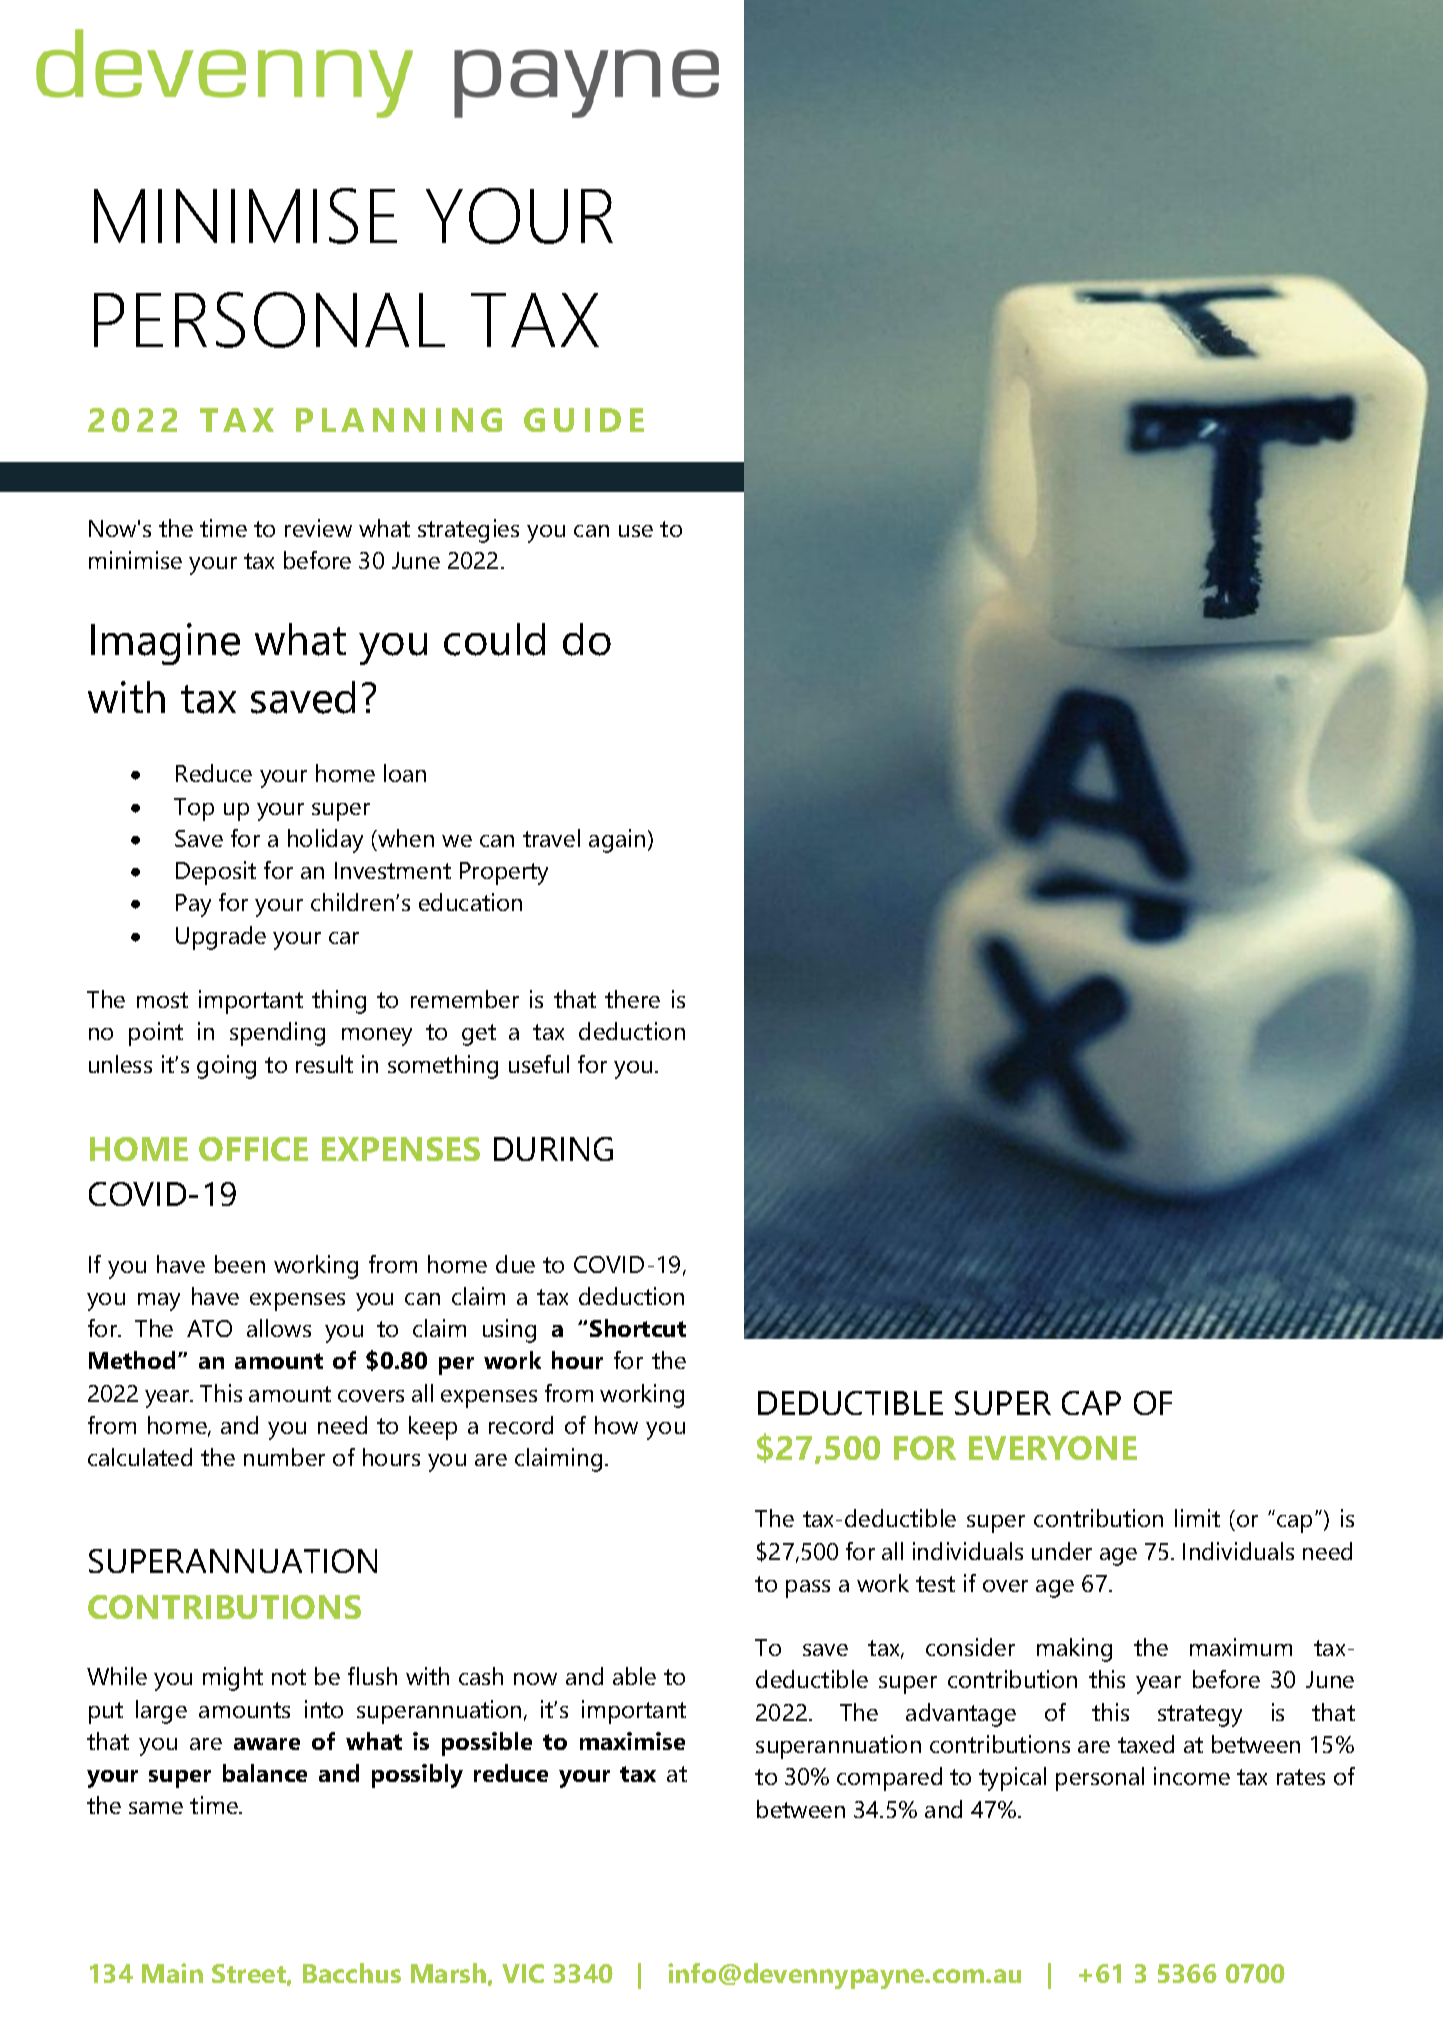 Image resolution: width=1443 pixels, height=2041 pixels. What do you see at coordinates (279, 1328) in the document?
I see `allows` at bounding box center [279, 1328].
